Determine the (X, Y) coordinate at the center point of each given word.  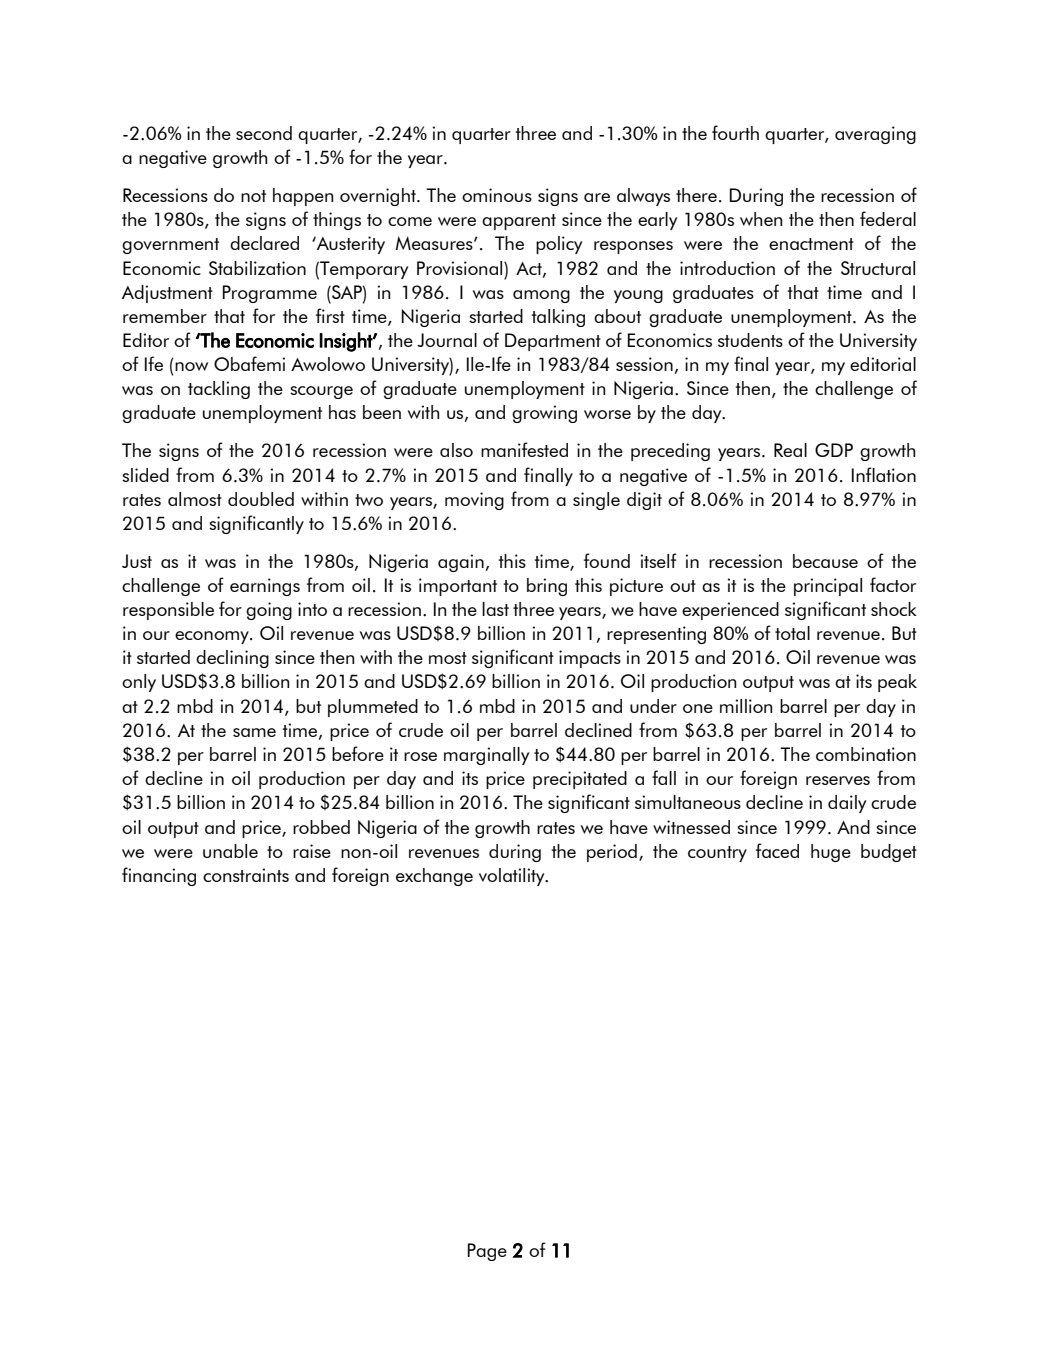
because (825, 561)
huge (831, 853)
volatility (513, 877)
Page (487, 1252)
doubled (261, 499)
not (253, 196)
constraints (246, 875)
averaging (875, 135)
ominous (497, 195)
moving (474, 501)
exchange (434, 877)
